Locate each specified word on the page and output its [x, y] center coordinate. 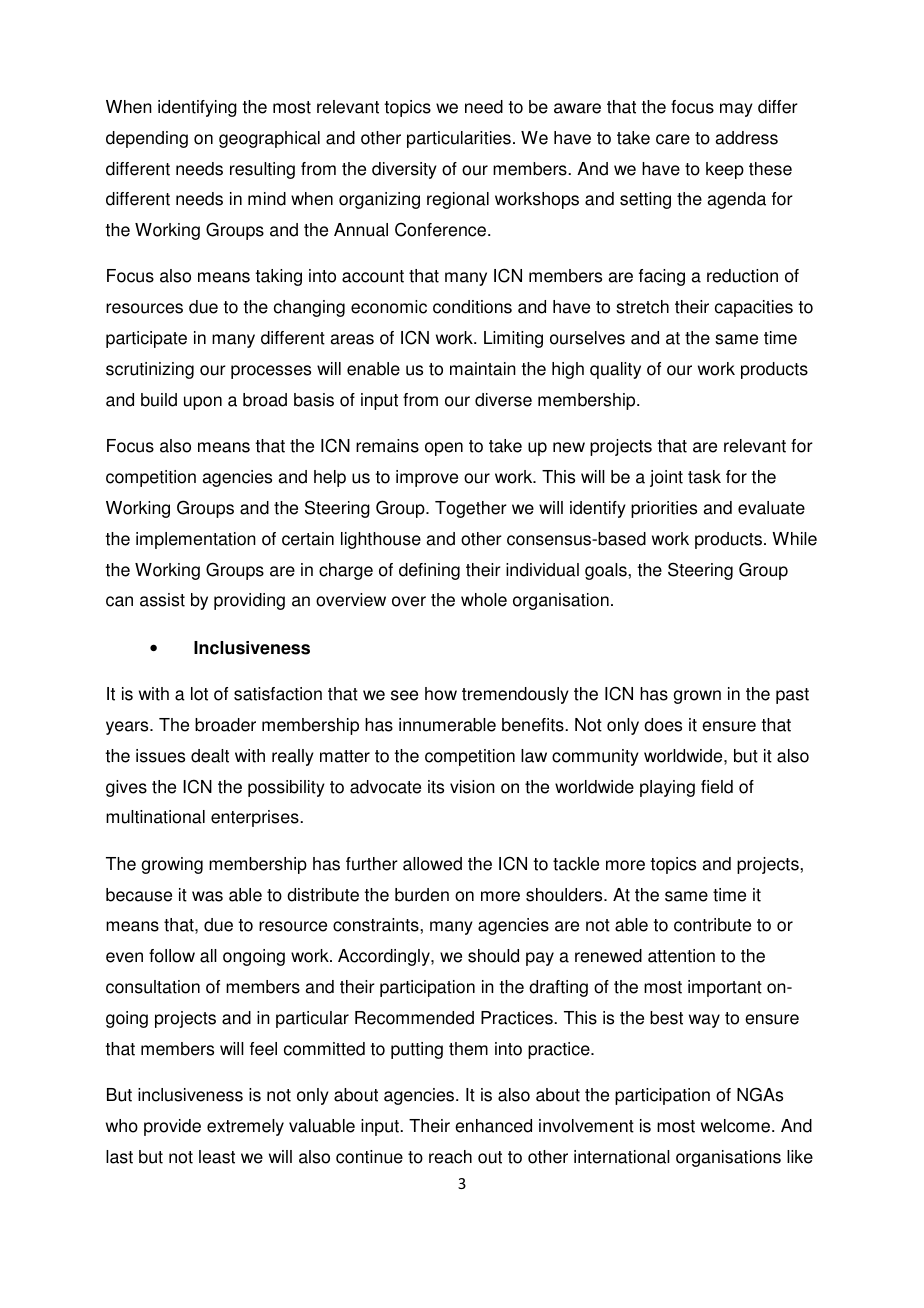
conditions [472, 307]
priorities [664, 509]
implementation [196, 540]
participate [146, 339]
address [747, 138]
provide [172, 1127]
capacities [754, 308]
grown [697, 697]
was [207, 896]
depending [147, 139]
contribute [712, 925]
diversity [404, 170]
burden [422, 895]
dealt [210, 756]
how [441, 694]
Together [471, 509]
